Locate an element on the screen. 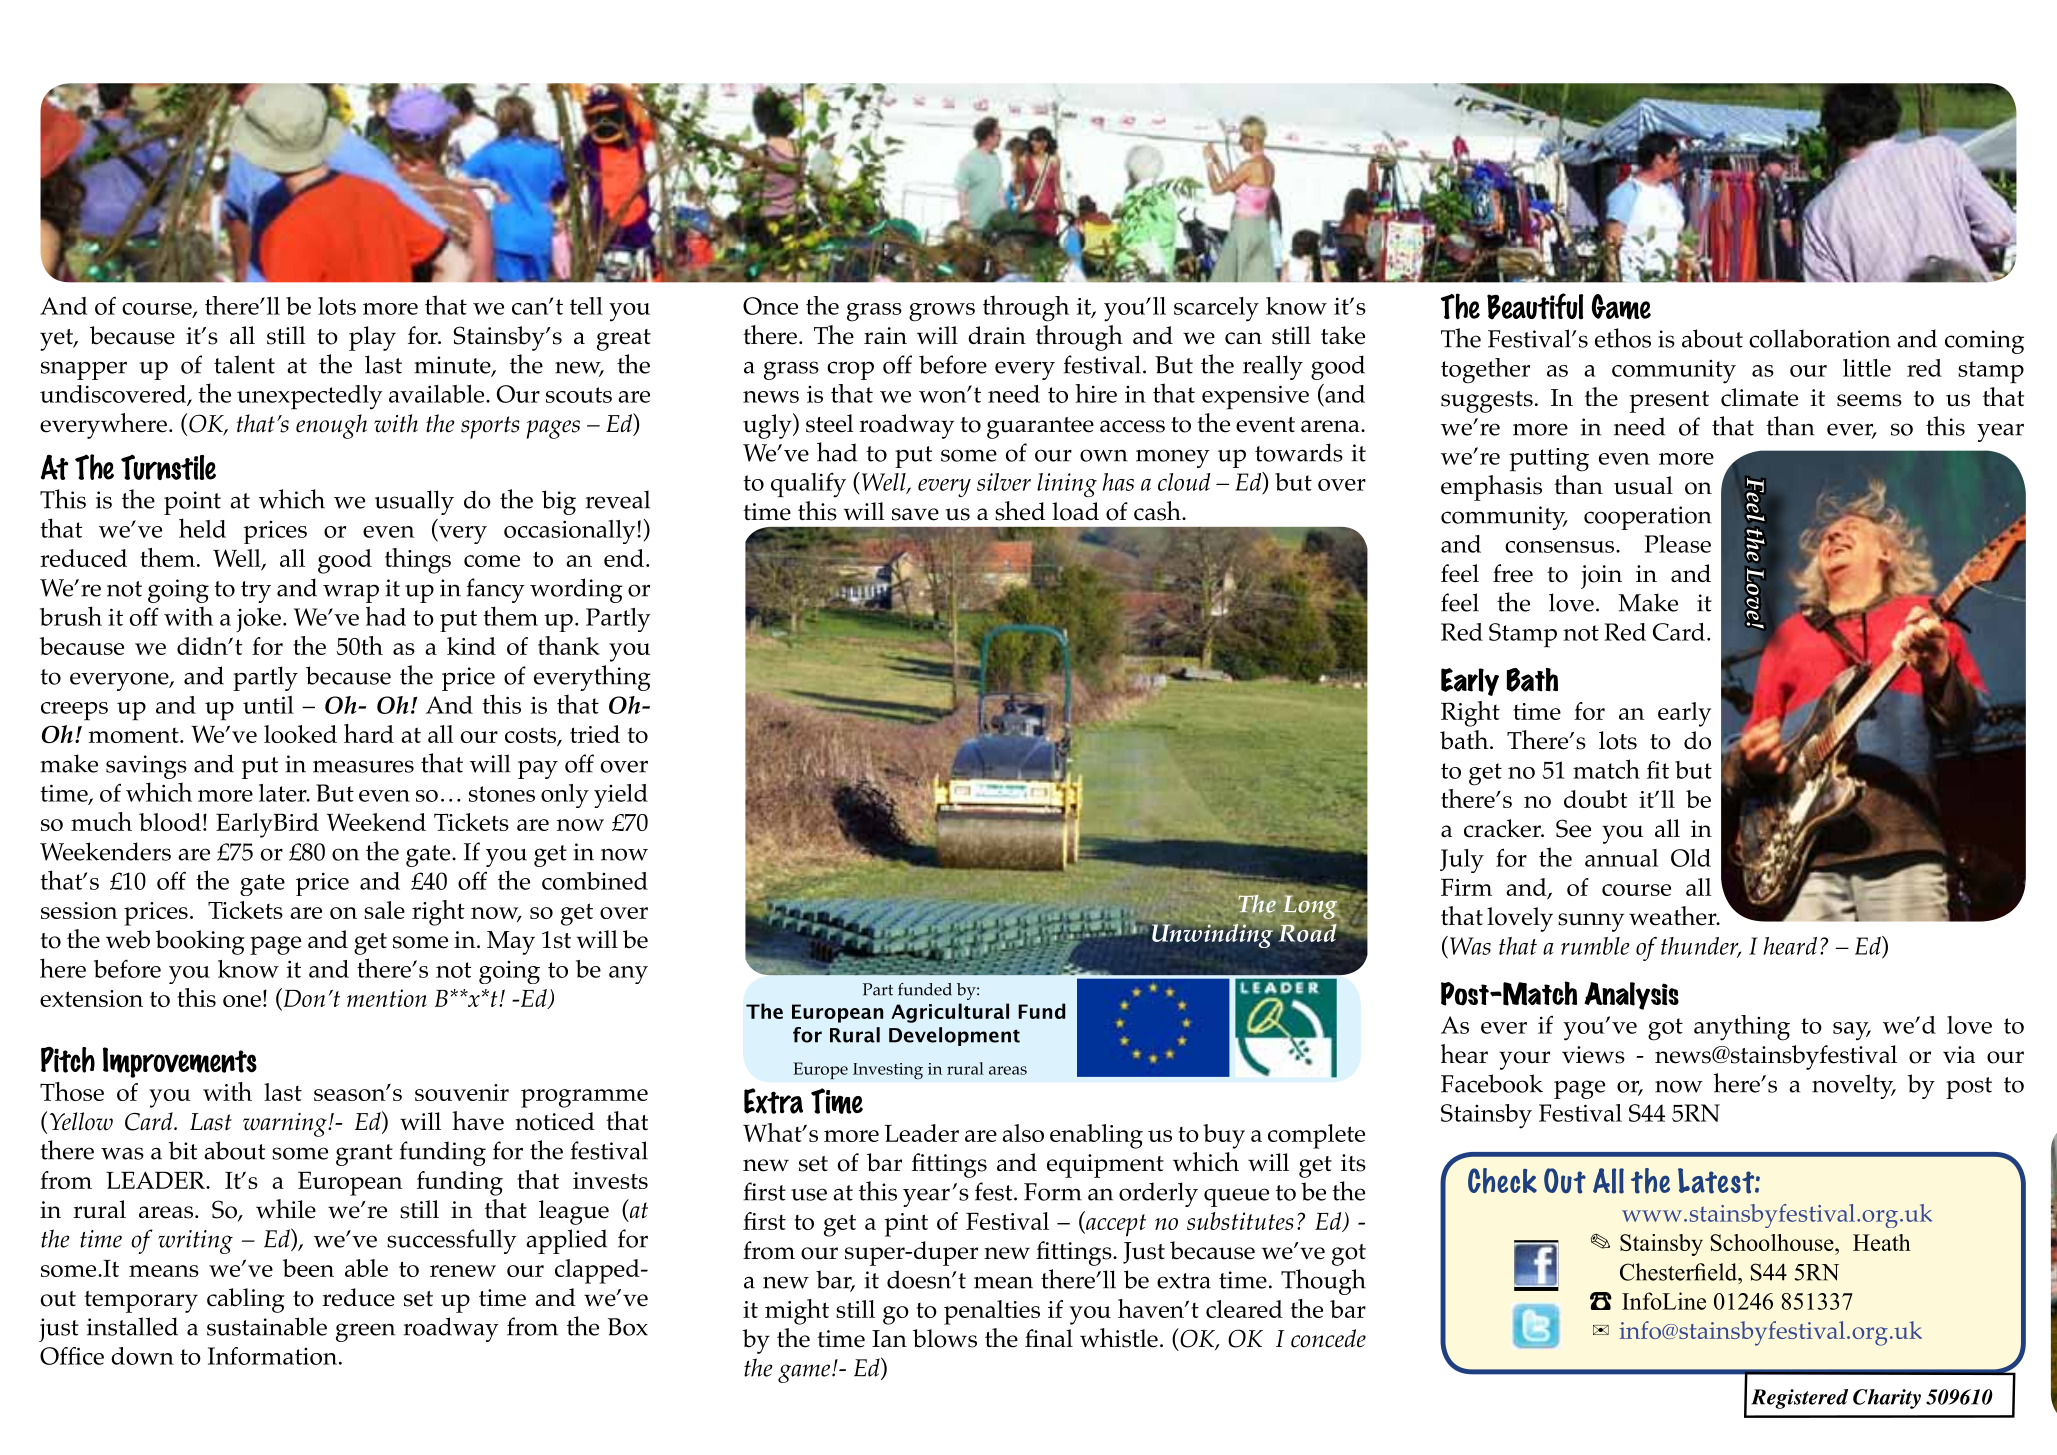  try is located at coordinates (256, 592).
